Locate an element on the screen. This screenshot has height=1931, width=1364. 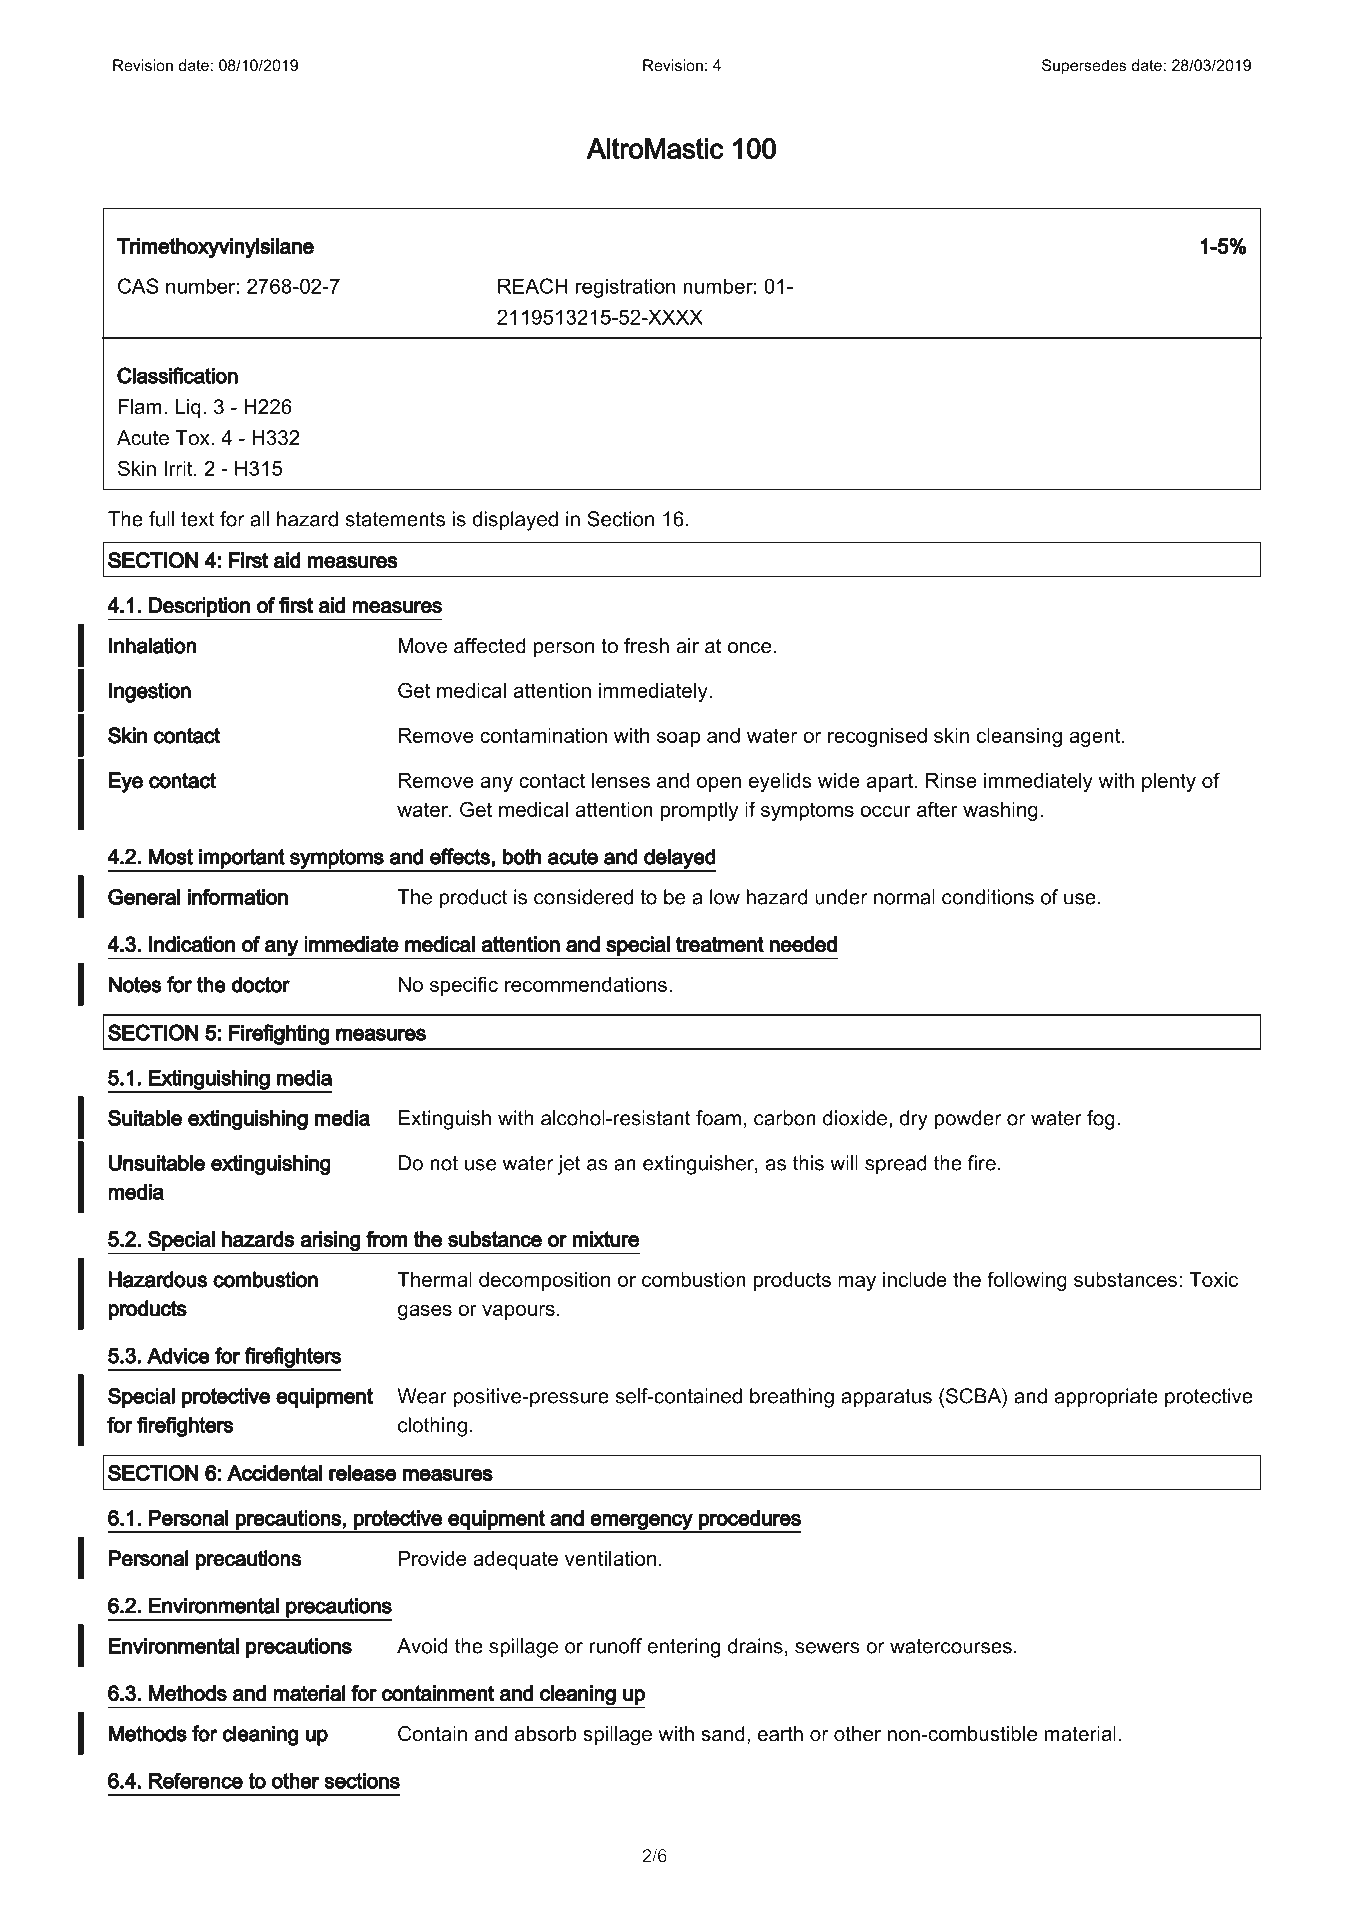
mixture is located at coordinates (605, 1239).
